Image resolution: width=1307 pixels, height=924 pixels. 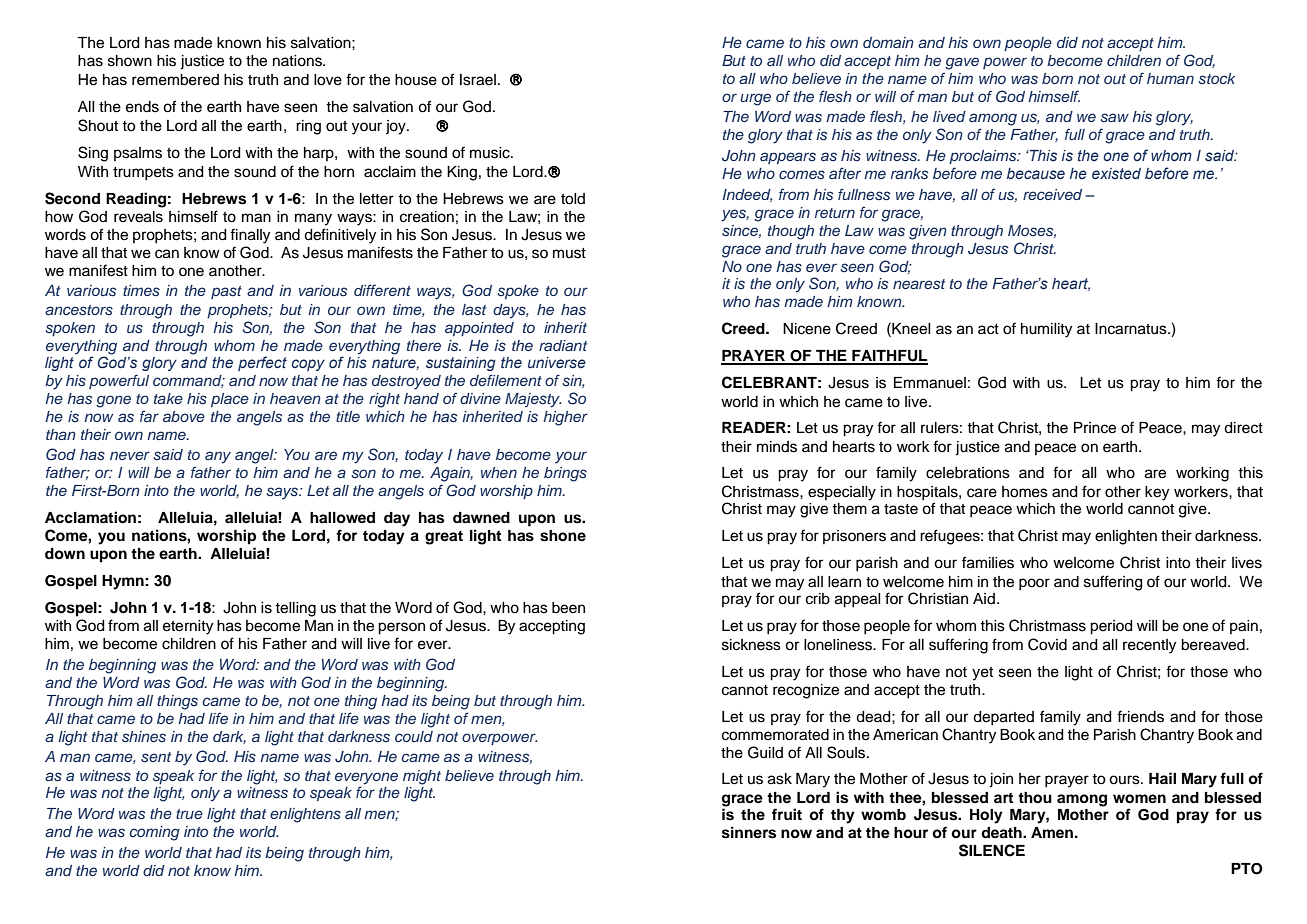 What do you see at coordinates (188, 627) in the image?
I see `eternity` at bounding box center [188, 627].
